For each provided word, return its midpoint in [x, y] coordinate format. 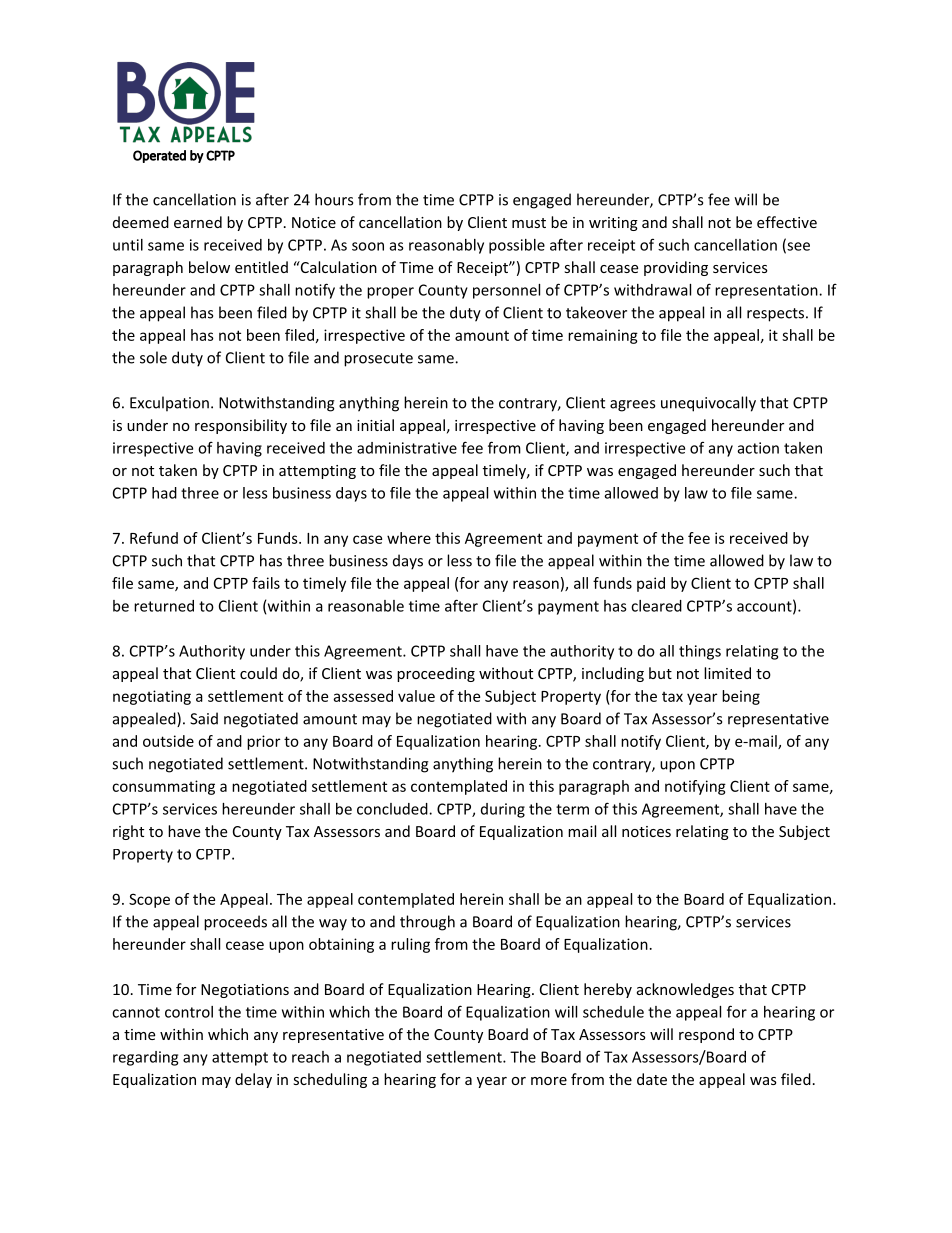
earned [198, 222]
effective [787, 222]
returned [164, 606]
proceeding [436, 674]
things [700, 652]
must [529, 223]
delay [253, 1080]
